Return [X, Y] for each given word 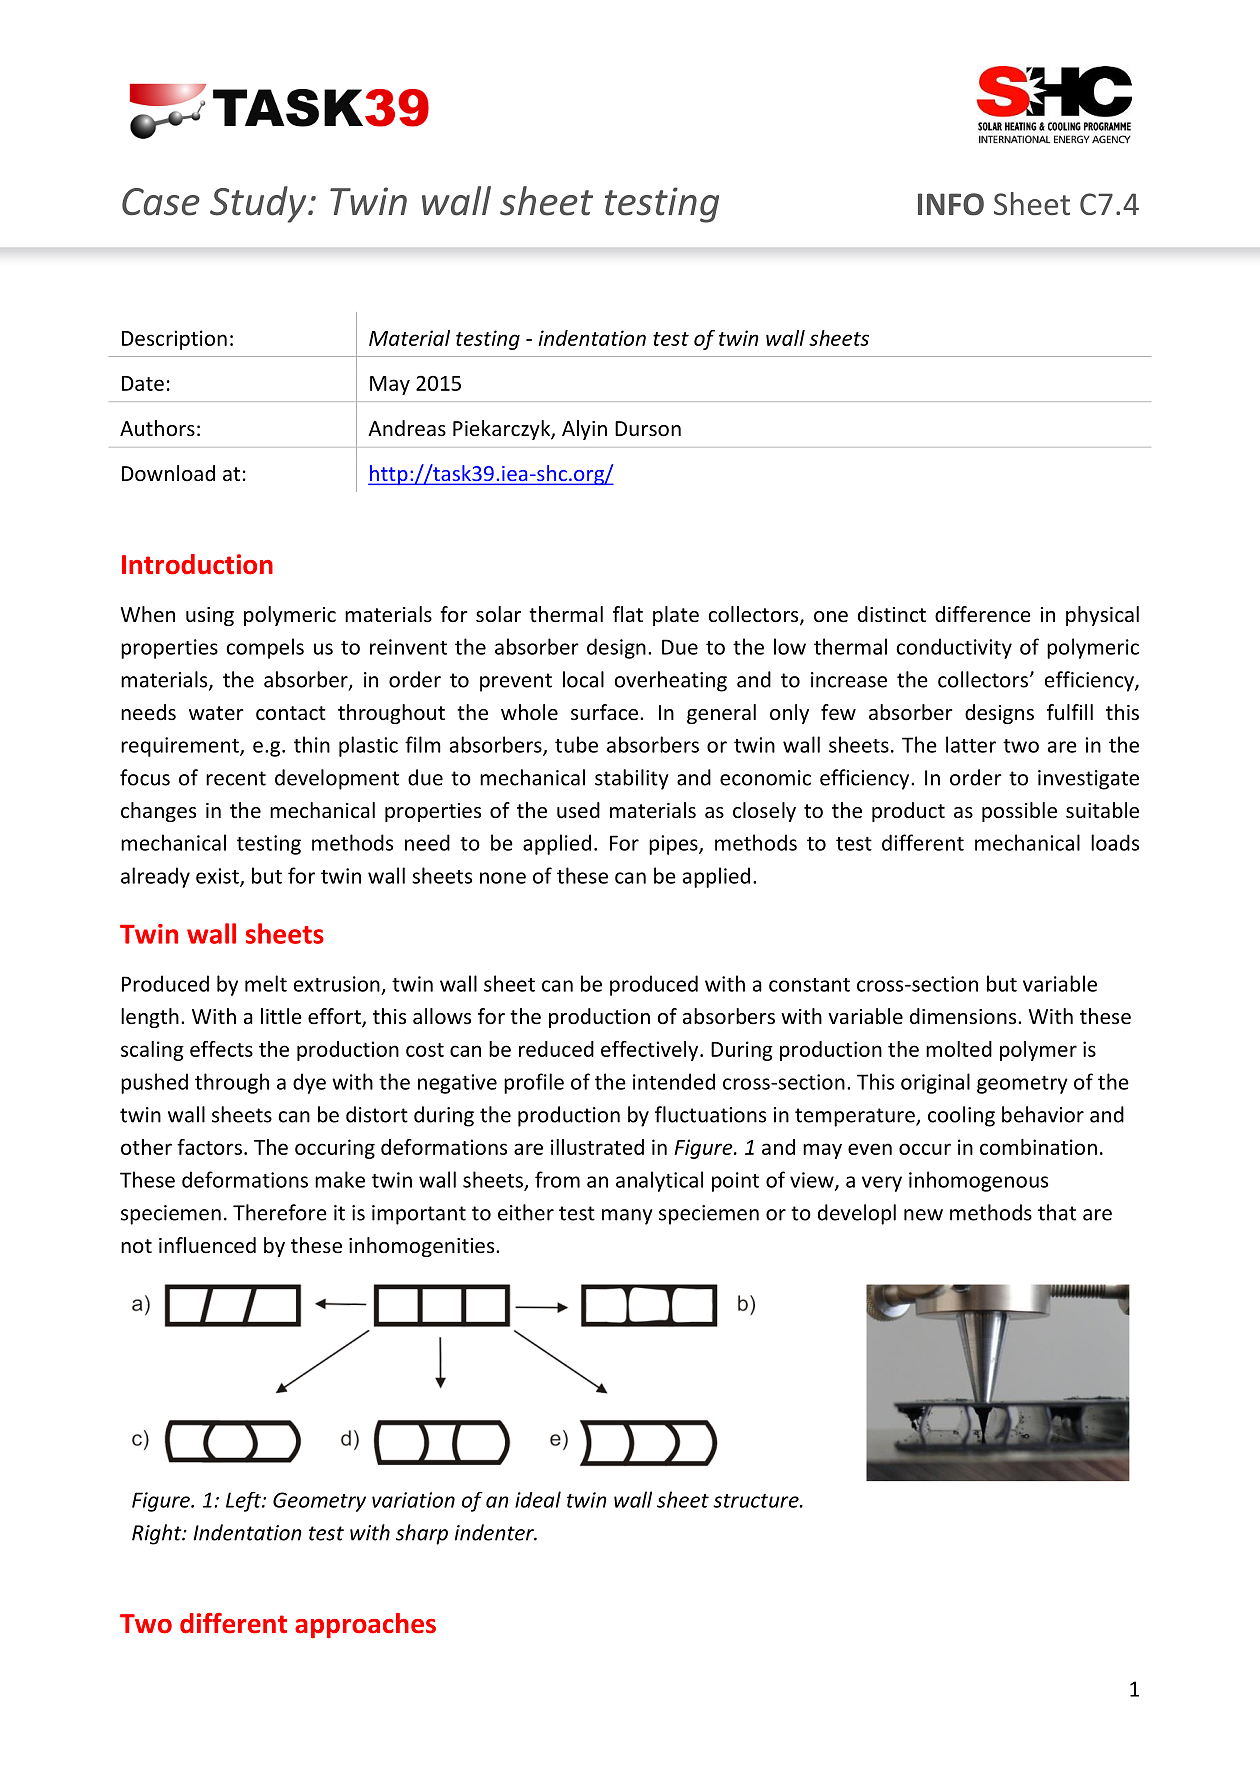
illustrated [597, 1147]
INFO [951, 204]
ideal [538, 1499]
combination [1038, 1147]
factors [209, 1147]
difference [983, 614]
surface [604, 712]
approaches [365, 1625]
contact [291, 713]
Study [259, 204]
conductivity [954, 648]
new [923, 1215]
